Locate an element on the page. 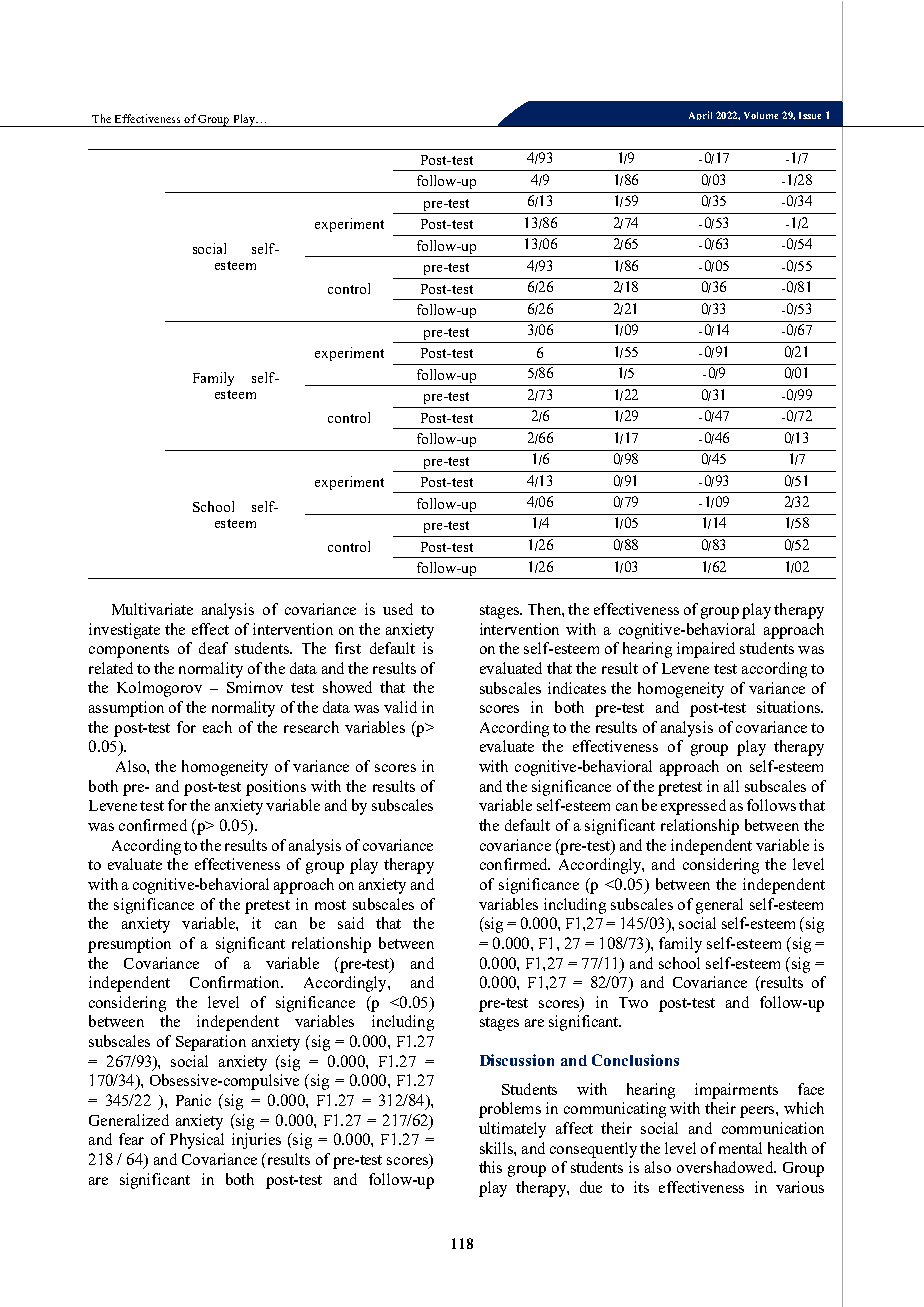  used is located at coordinates (398, 609).
